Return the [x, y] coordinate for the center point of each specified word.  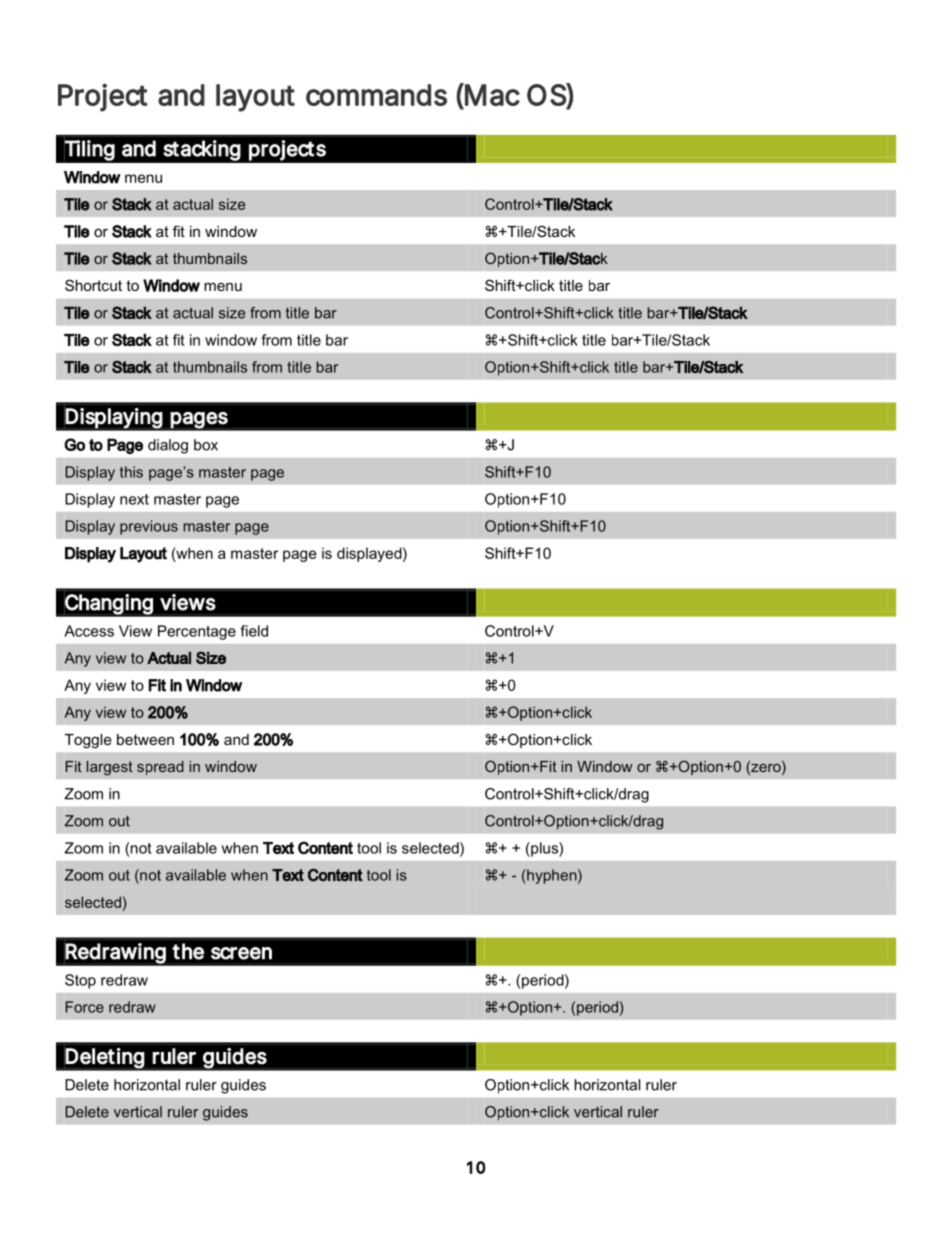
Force [84, 1007]
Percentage [197, 632]
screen [241, 953]
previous [149, 527]
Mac [491, 94]
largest [110, 768]
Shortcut [93, 285]
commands [376, 95]
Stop [80, 981]
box [206, 445]
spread [160, 768]
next [134, 499]
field [254, 631]
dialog [168, 446]
